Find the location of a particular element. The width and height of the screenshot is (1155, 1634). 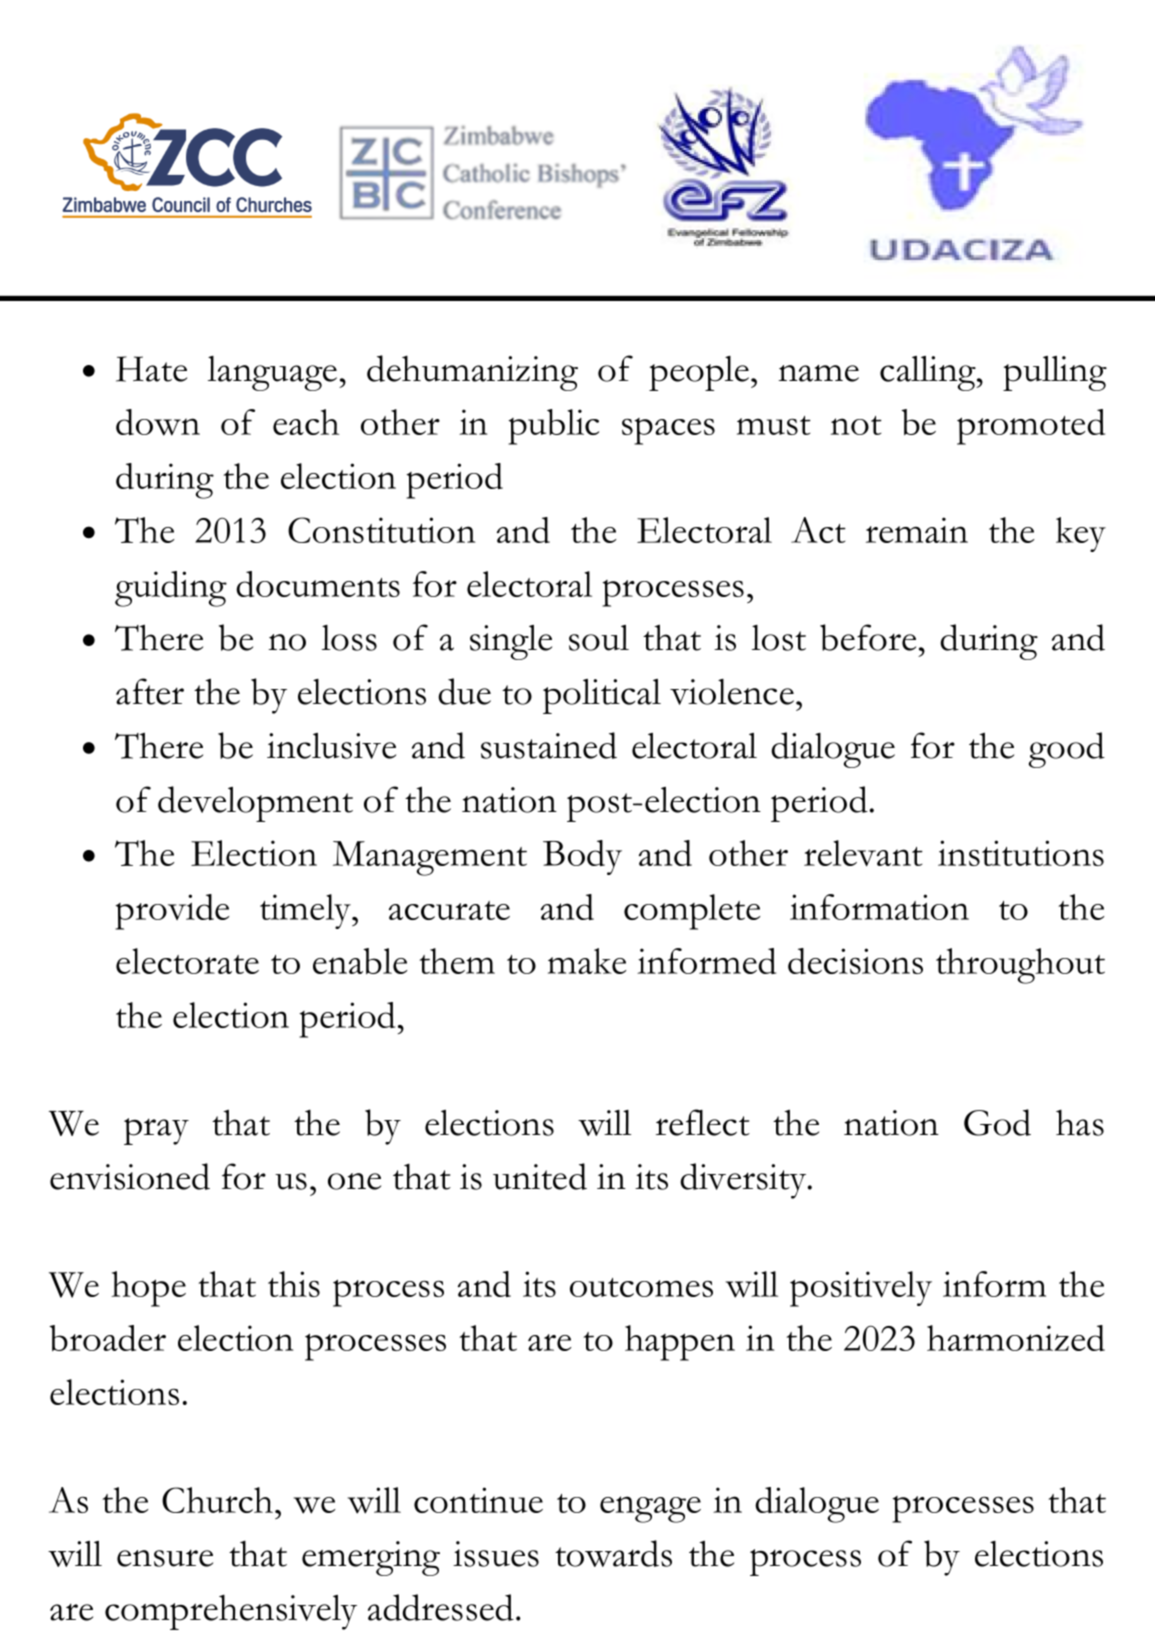

throughout is located at coordinates (1020, 966).
